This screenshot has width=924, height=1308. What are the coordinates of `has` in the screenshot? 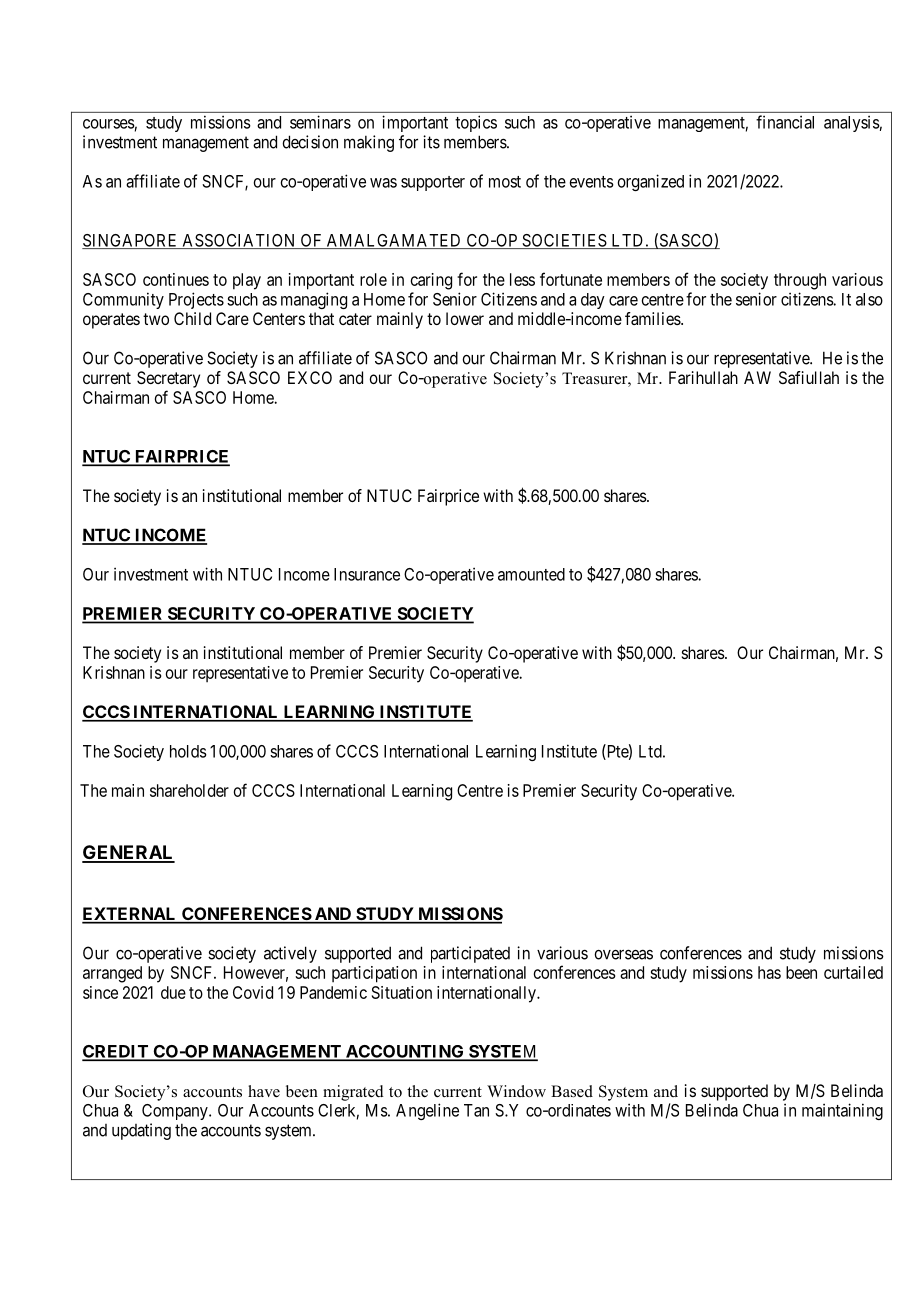 It's located at (769, 972).
